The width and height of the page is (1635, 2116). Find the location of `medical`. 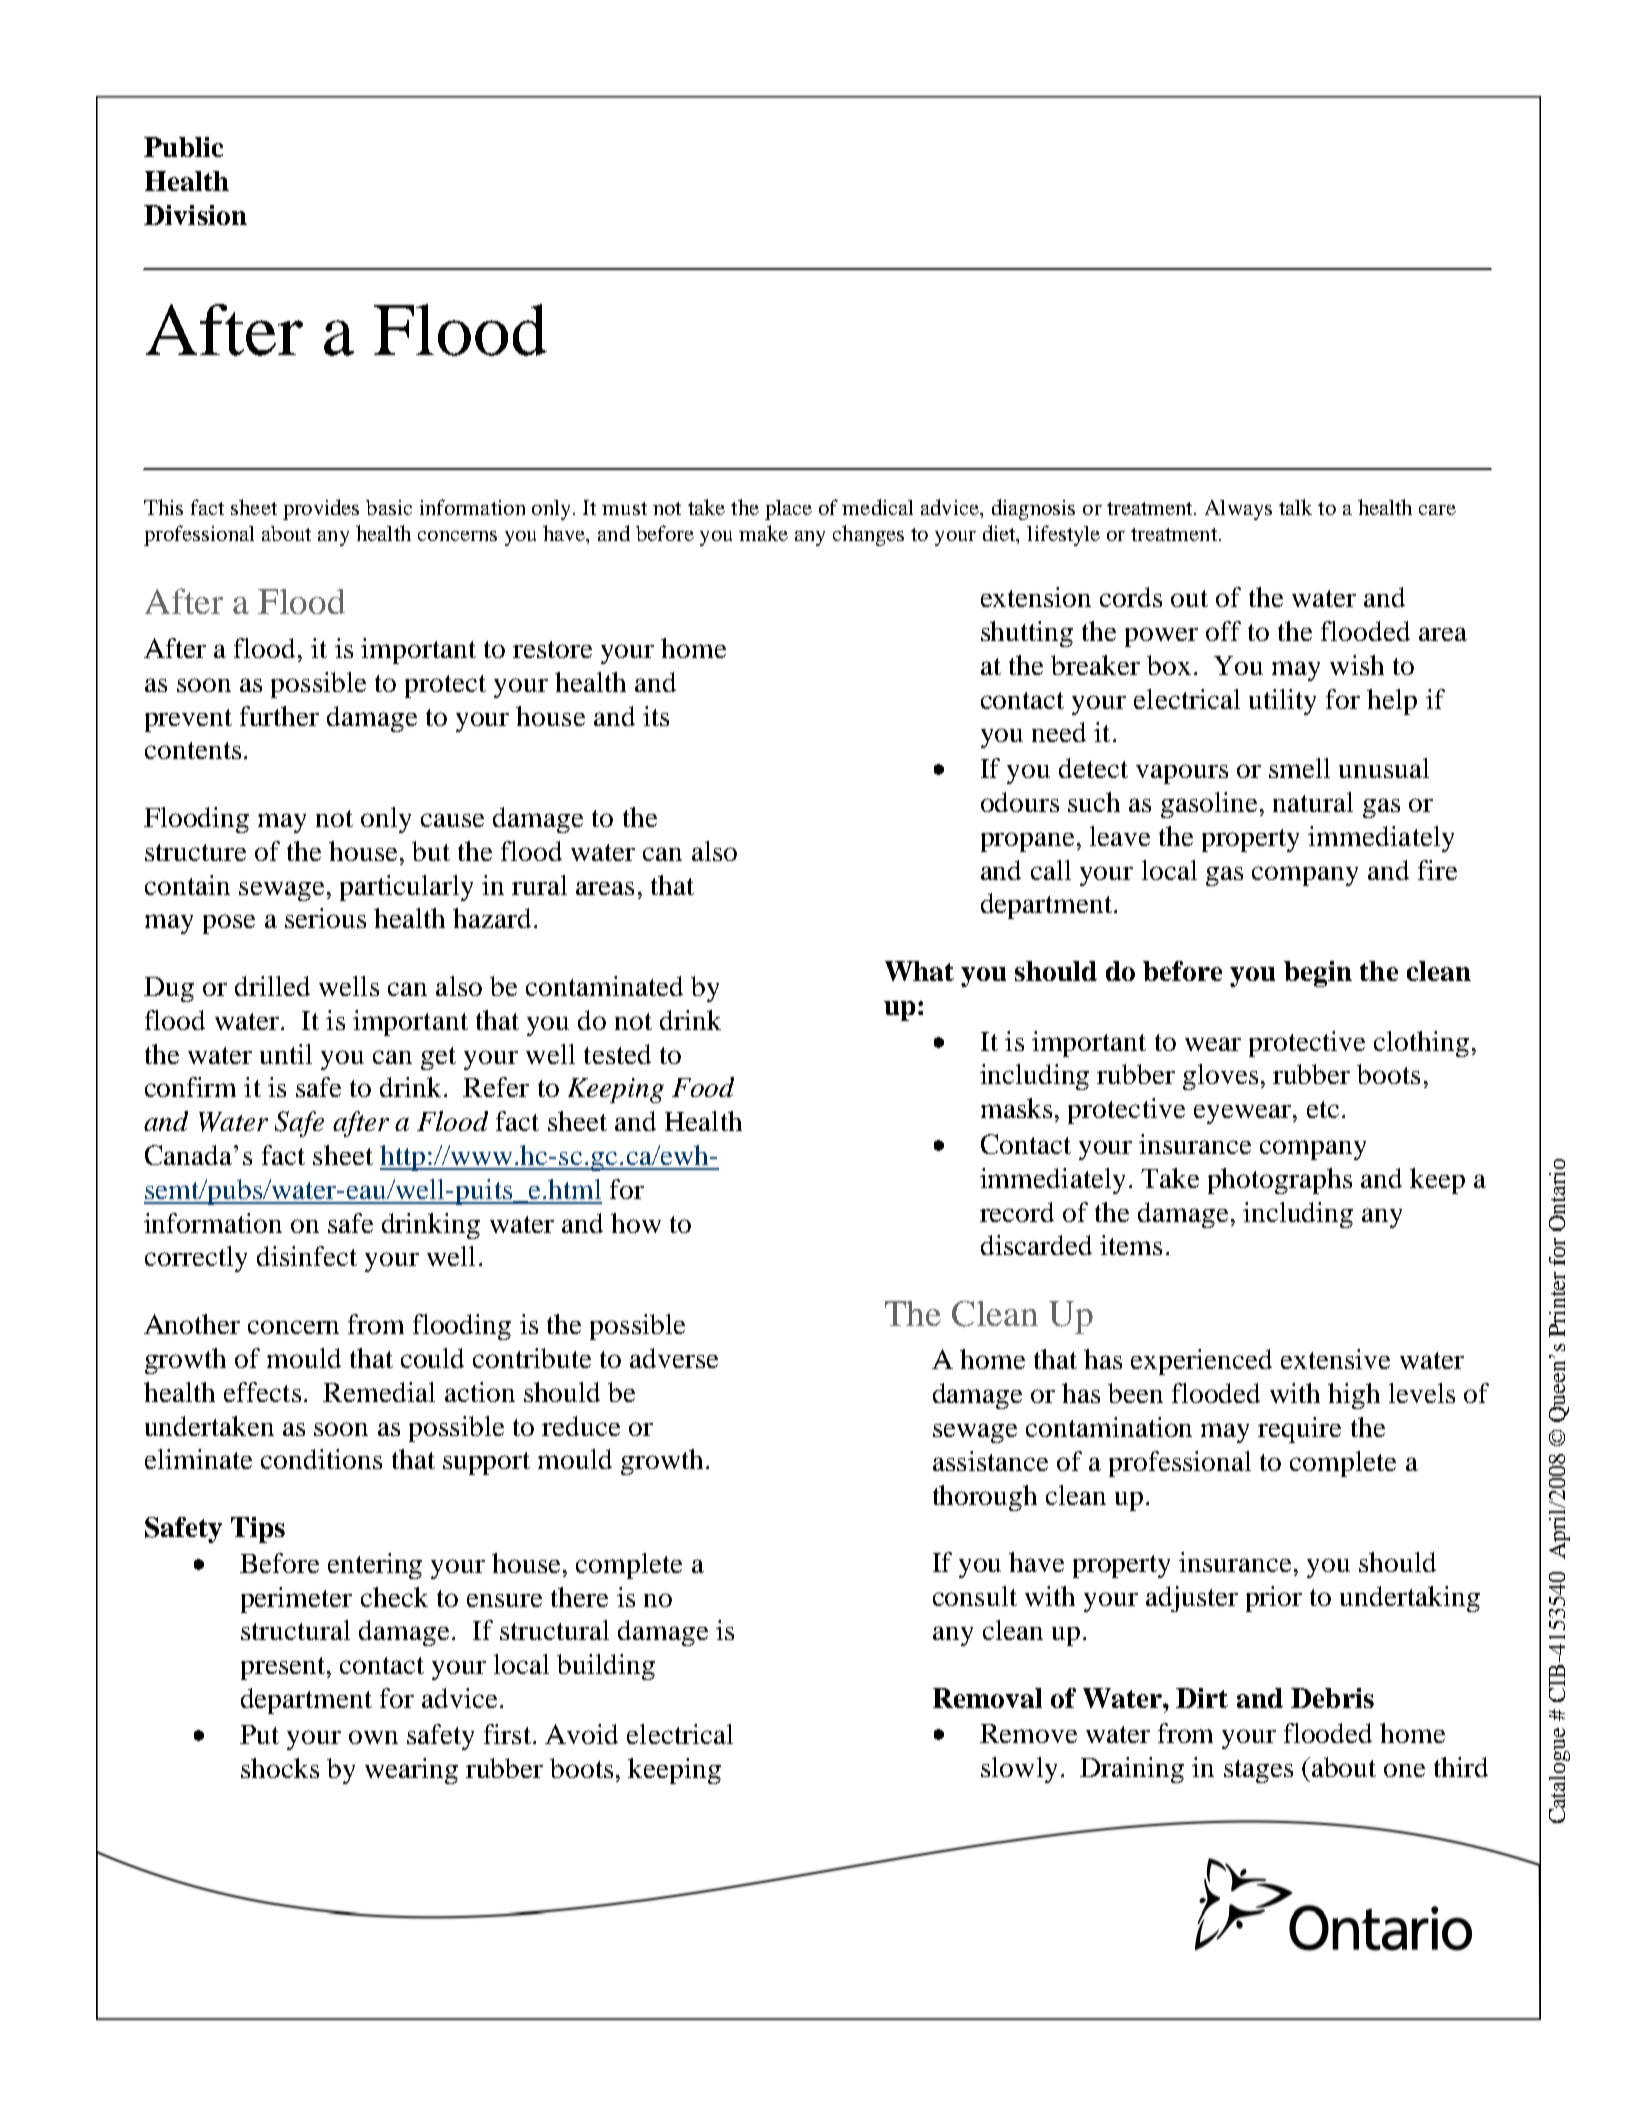

medical is located at coordinates (877, 507).
